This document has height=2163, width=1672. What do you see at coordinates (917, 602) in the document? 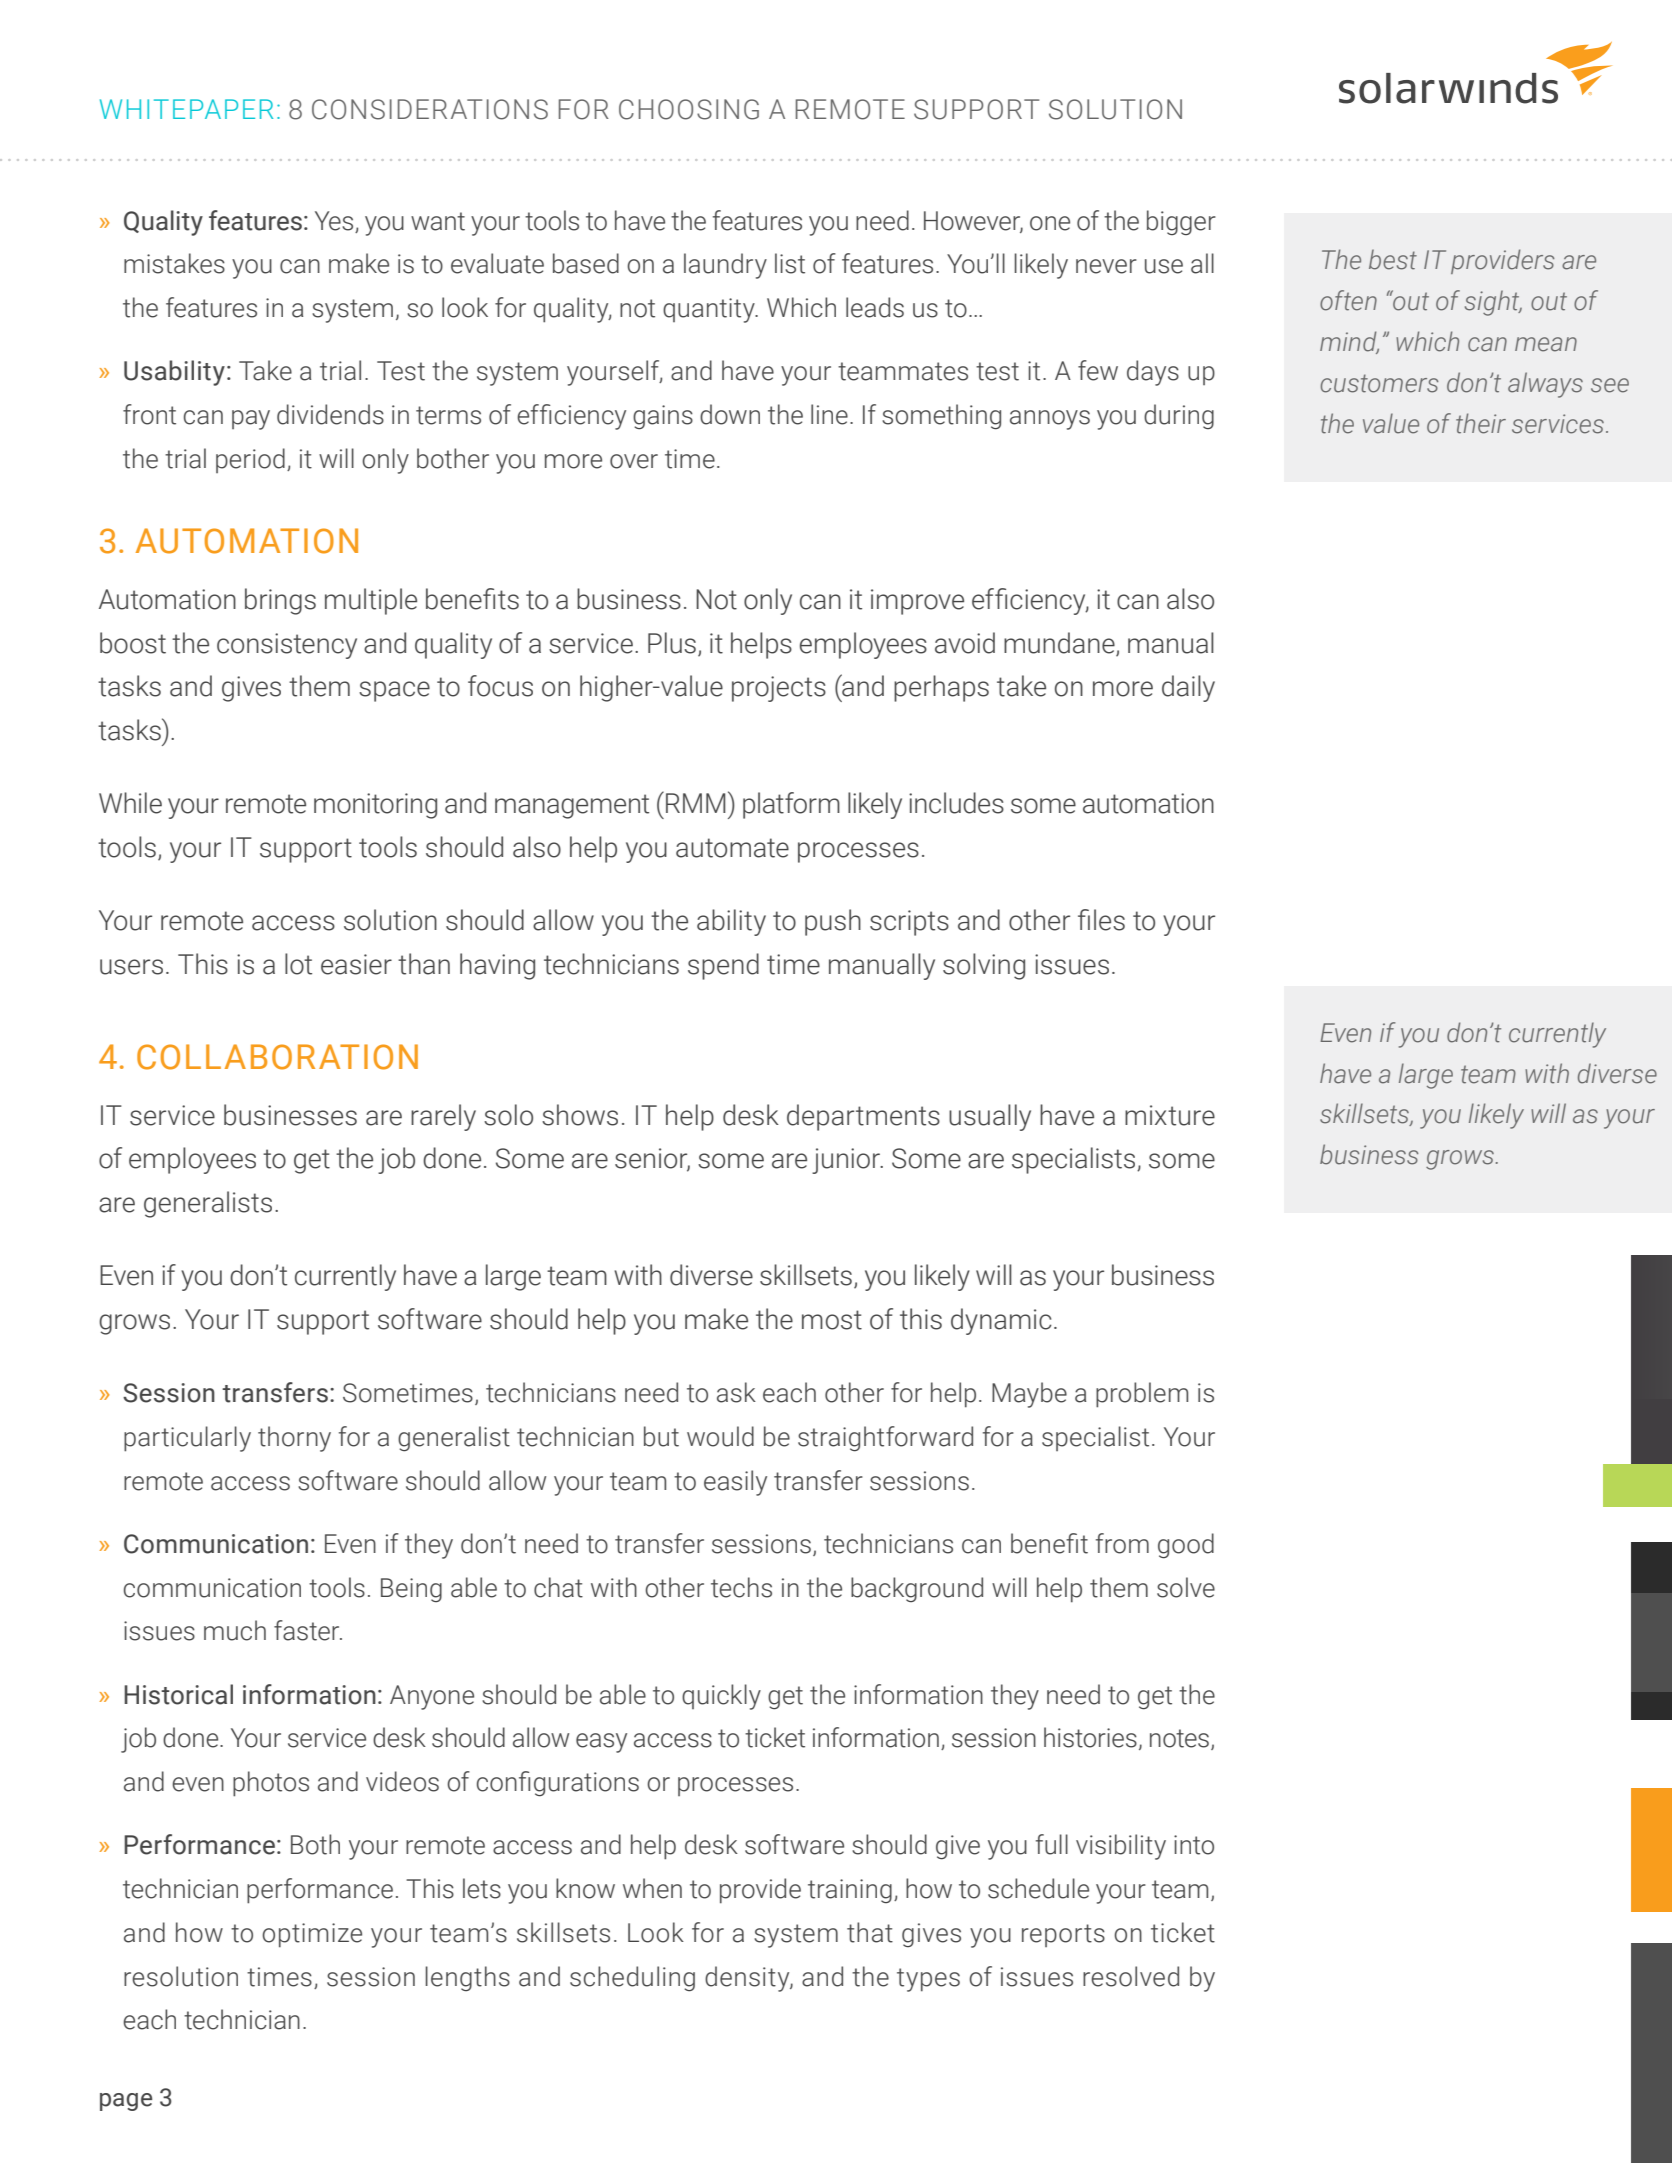
I see `improve` at bounding box center [917, 602].
